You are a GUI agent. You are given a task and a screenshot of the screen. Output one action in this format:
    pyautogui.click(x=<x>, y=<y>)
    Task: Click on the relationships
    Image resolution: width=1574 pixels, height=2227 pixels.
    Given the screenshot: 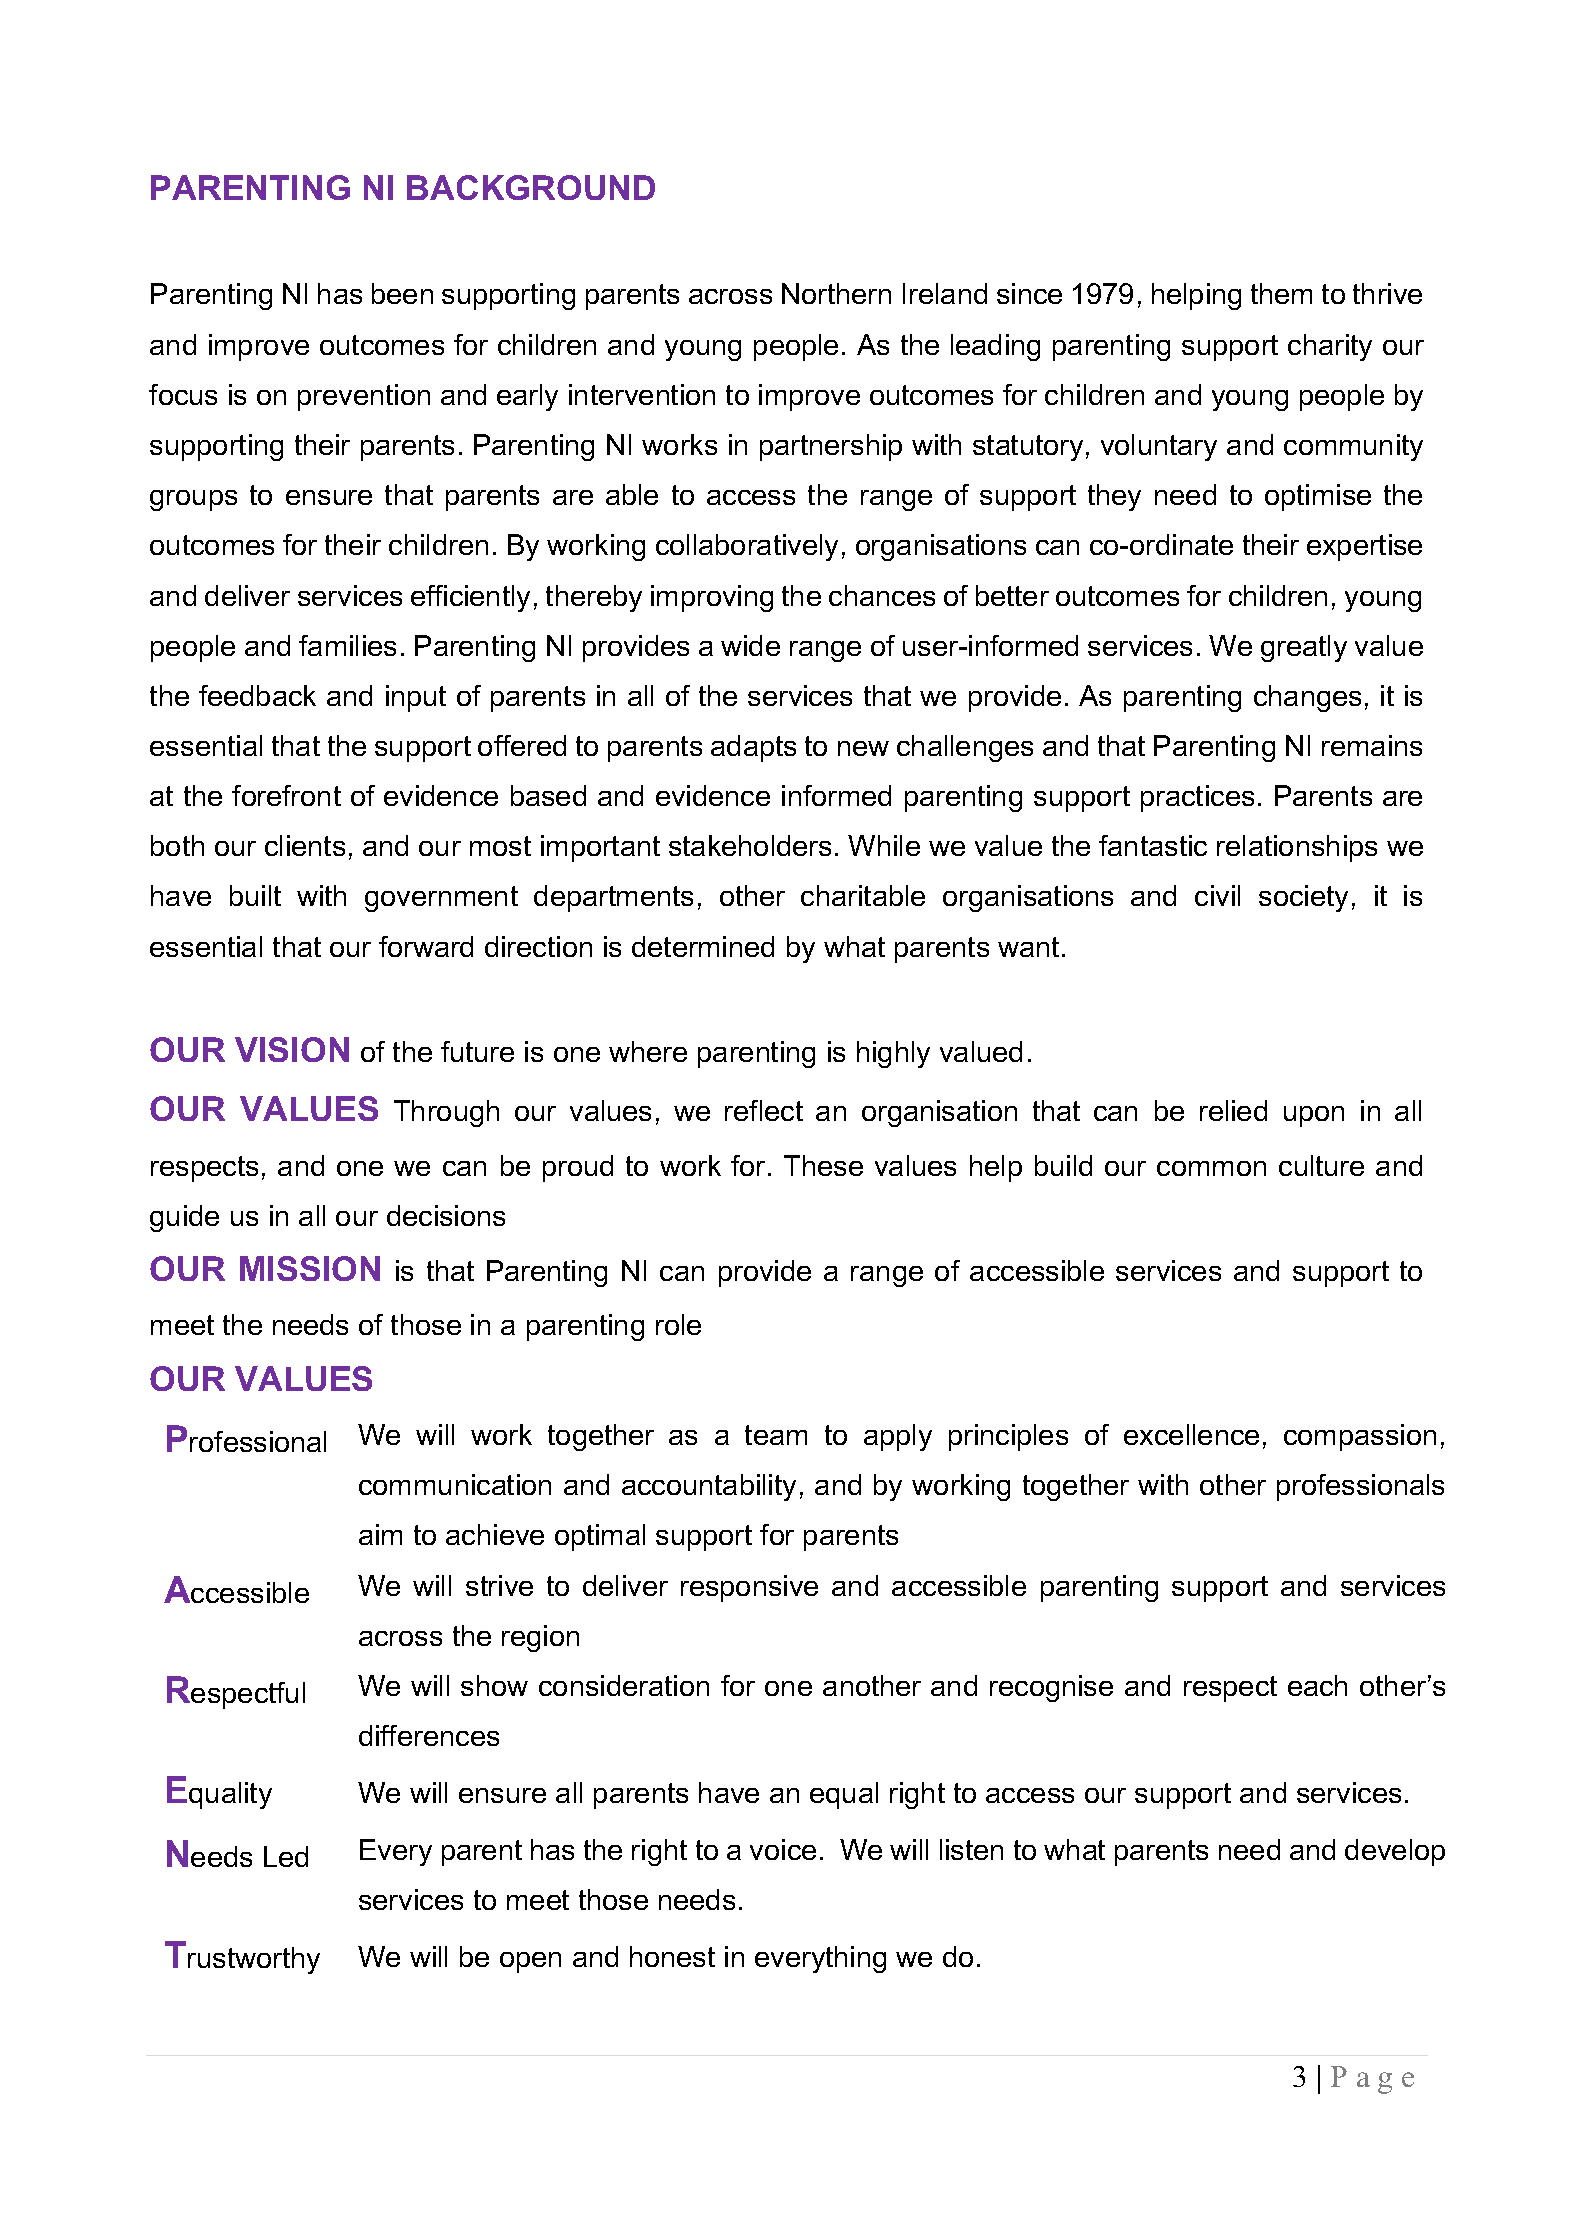 What is the action you would take?
    pyautogui.click(x=1297, y=848)
